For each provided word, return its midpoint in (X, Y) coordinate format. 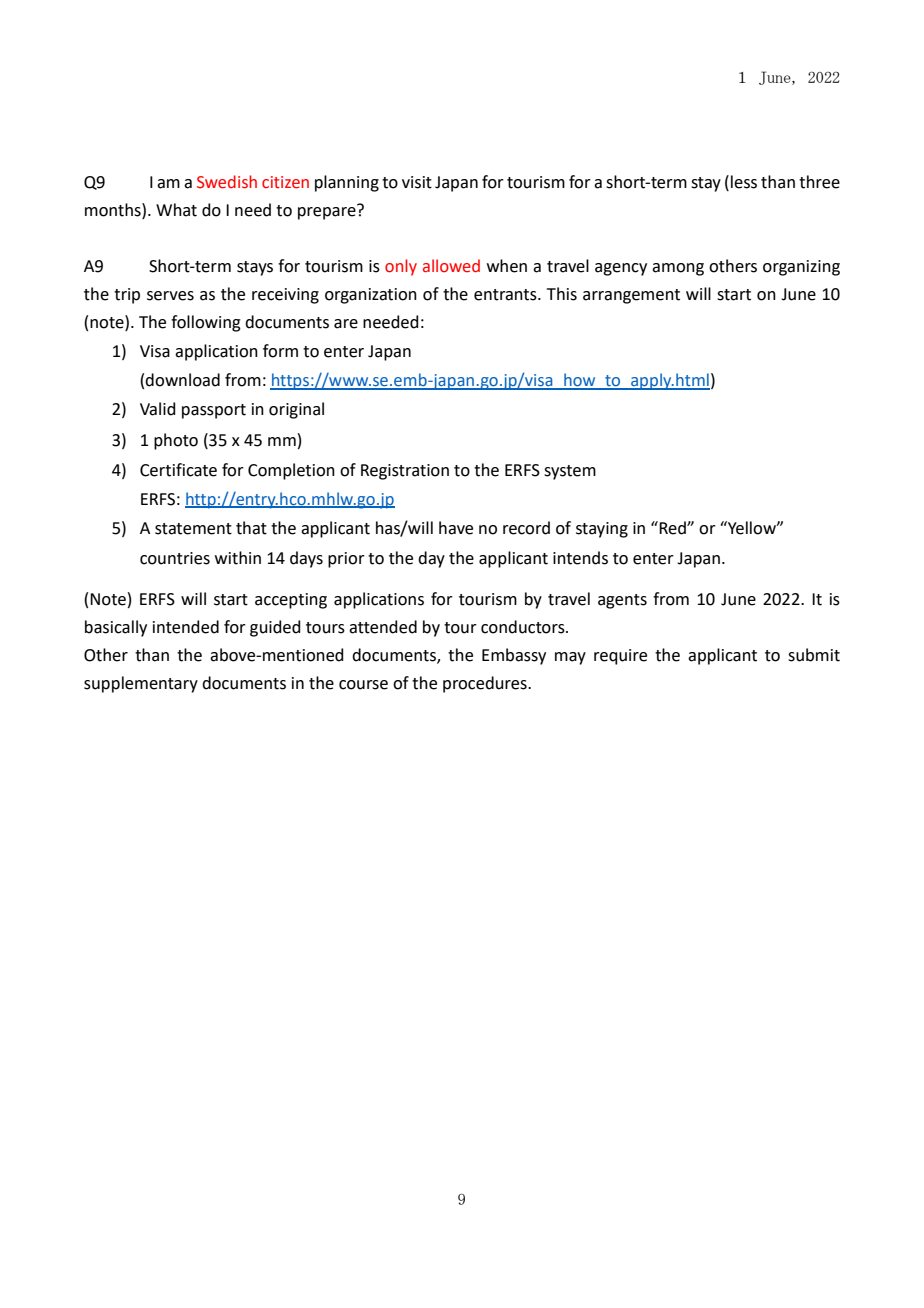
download (182, 380)
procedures (486, 684)
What (176, 210)
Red (673, 528)
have (456, 528)
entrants (506, 295)
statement (193, 529)
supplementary (141, 684)
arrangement (631, 296)
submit (814, 655)
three (819, 182)
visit (417, 182)
